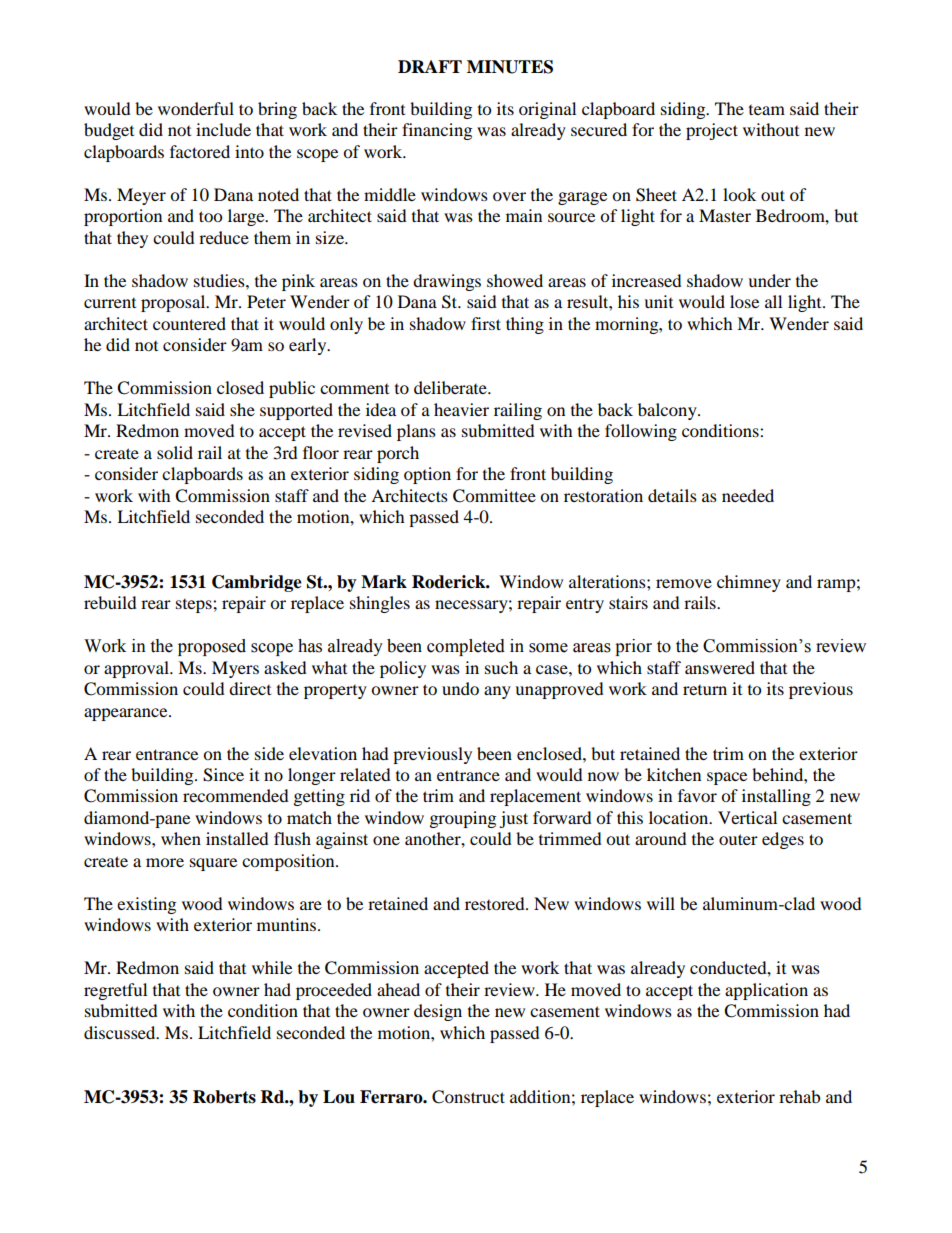  I want to click on outer, so click(738, 839).
